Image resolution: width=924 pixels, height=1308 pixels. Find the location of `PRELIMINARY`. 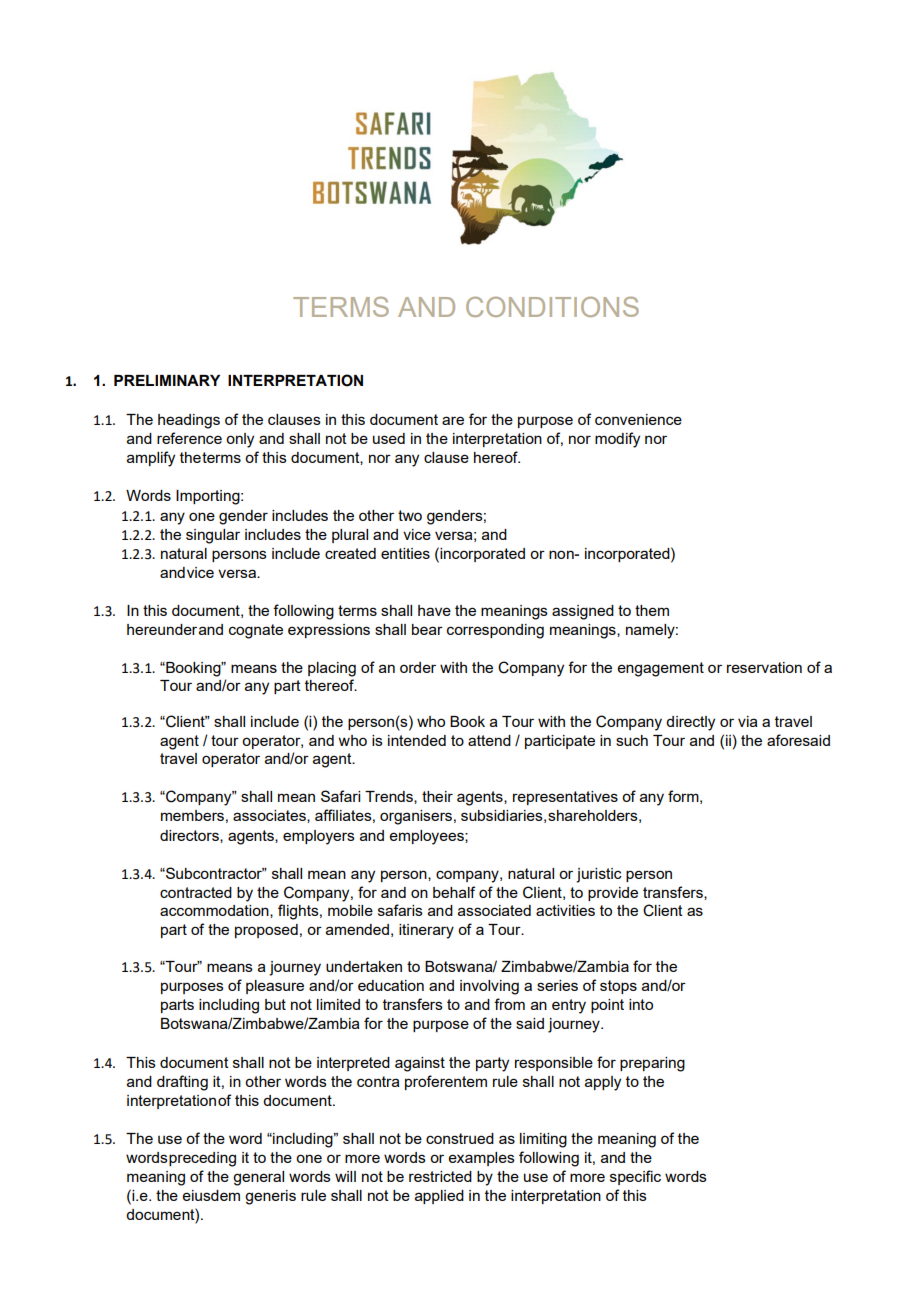

PRELIMINARY is located at coordinates (167, 380).
